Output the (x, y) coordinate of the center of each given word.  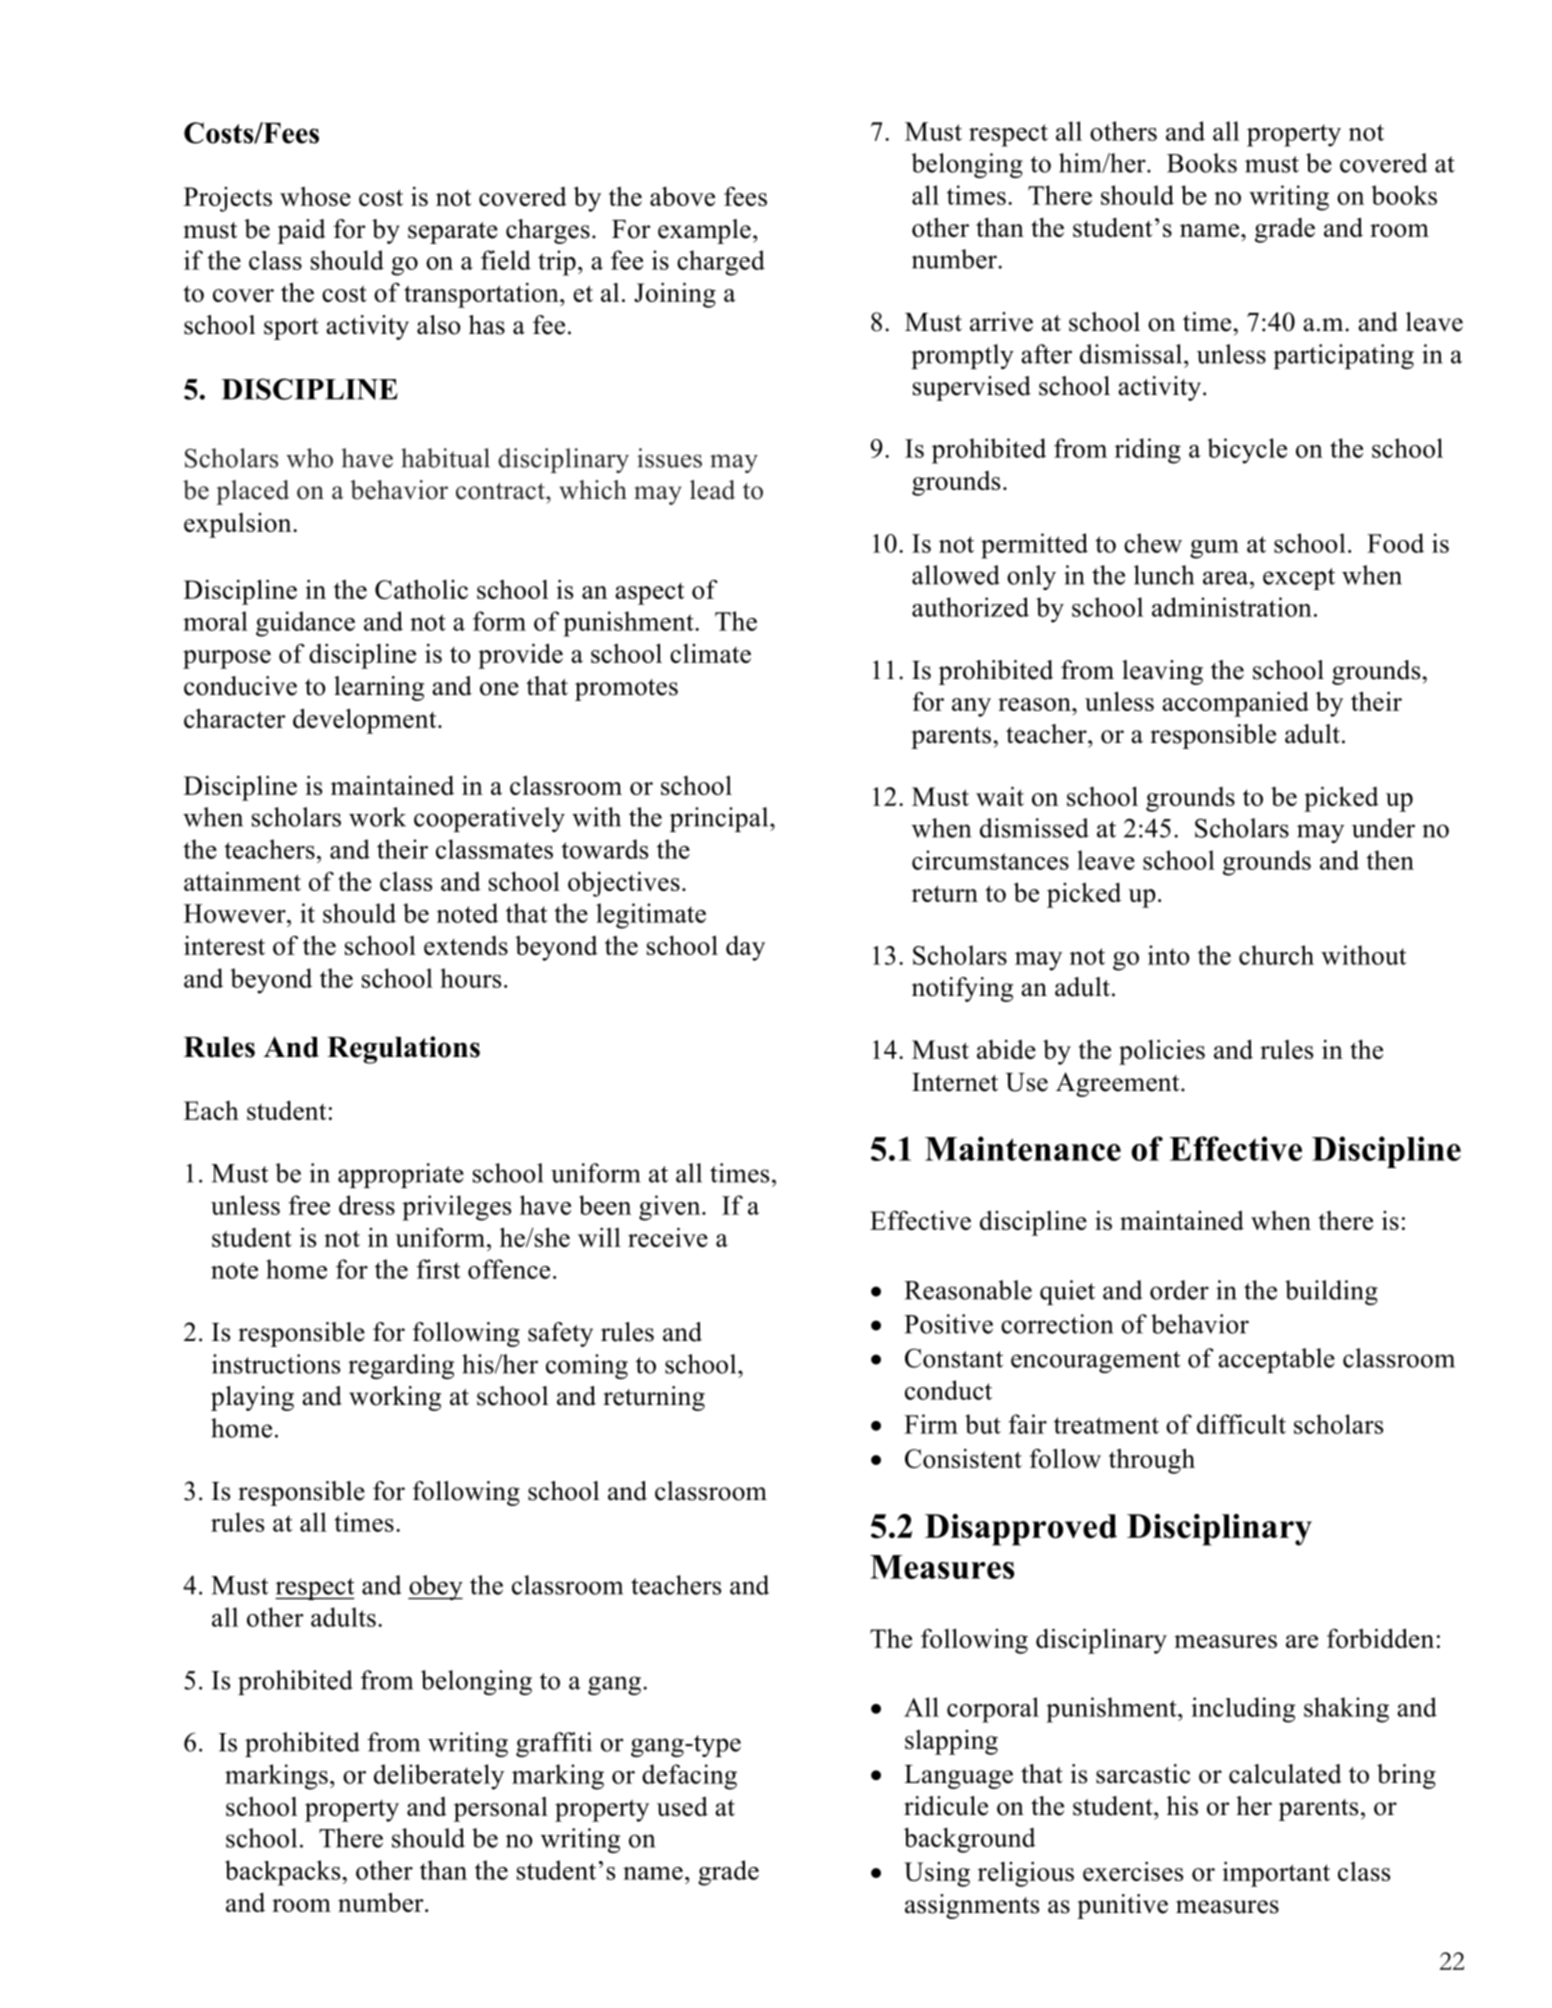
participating (1343, 356)
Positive (948, 1324)
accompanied (1235, 704)
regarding (401, 1366)
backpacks (284, 1873)
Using (937, 1874)
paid (302, 231)
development (366, 721)
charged (721, 263)
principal (720, 819)
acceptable (1276, 1360)
